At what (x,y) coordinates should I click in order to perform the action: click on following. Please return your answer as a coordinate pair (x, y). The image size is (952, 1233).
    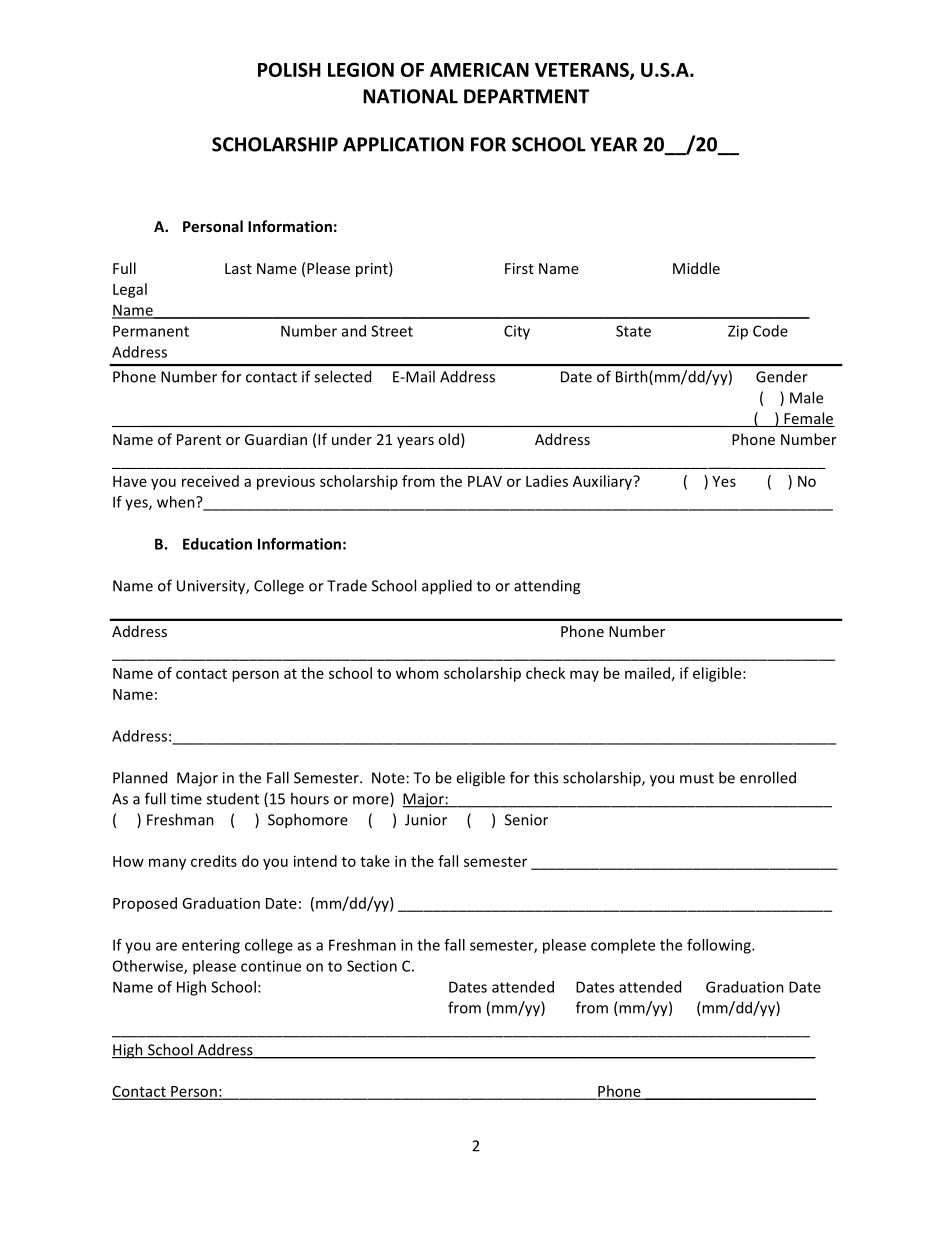
    Looking at the image, I should click on (720, 946).
